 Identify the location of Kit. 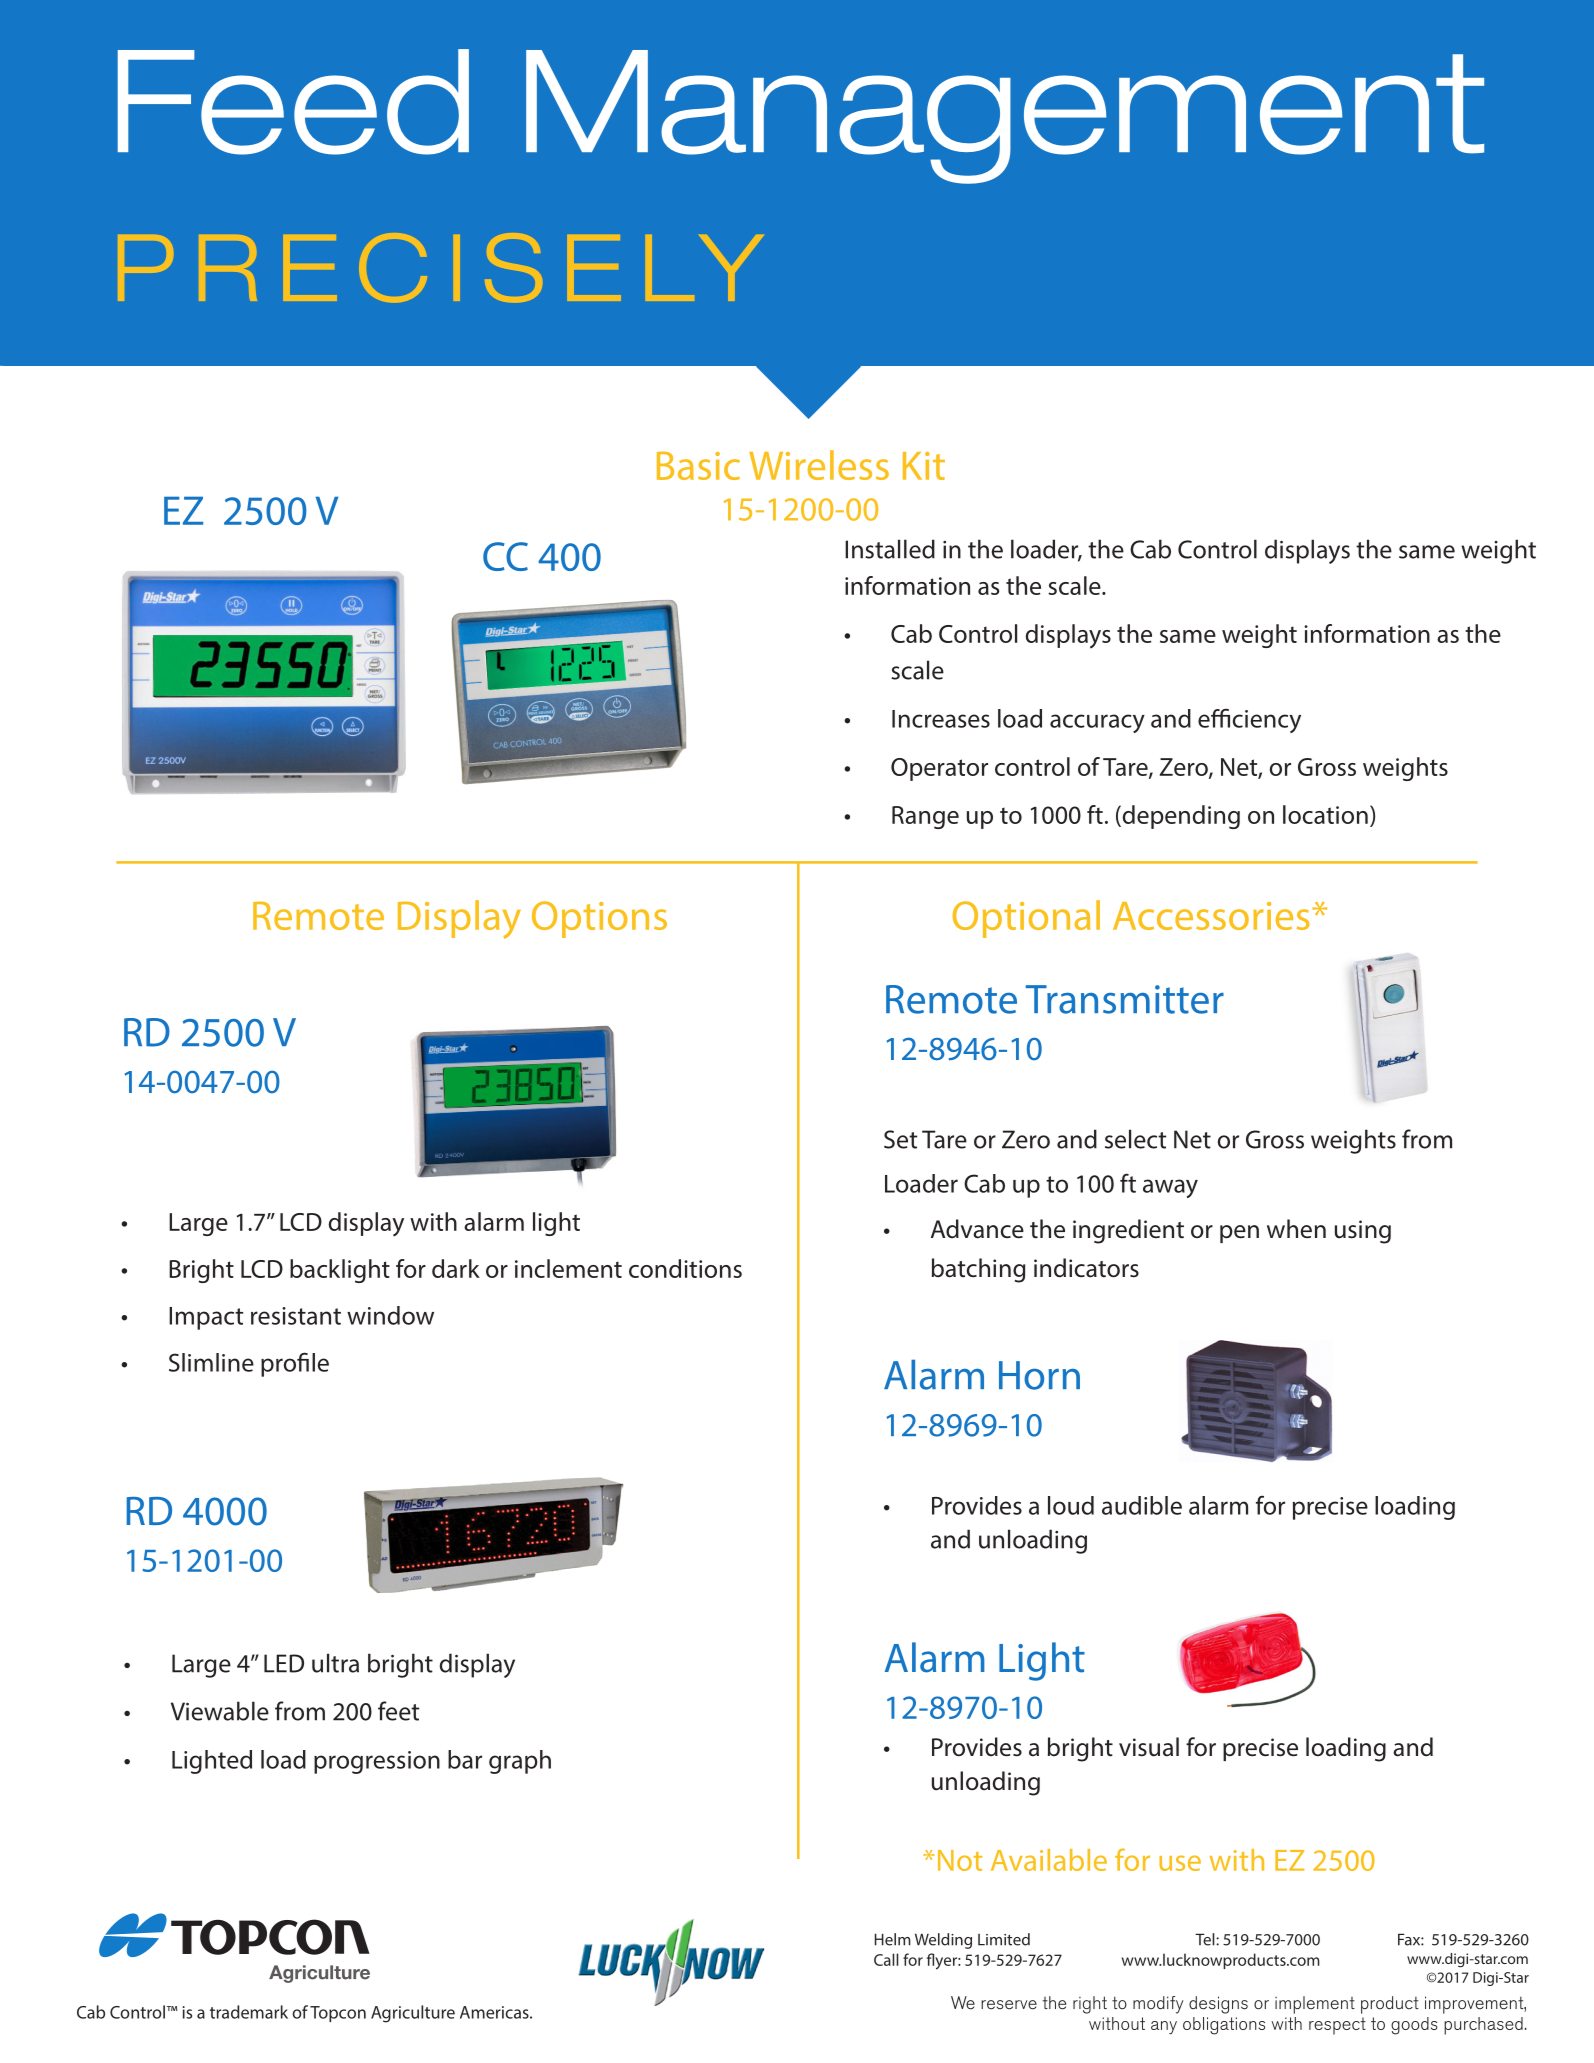
(924, 466).
